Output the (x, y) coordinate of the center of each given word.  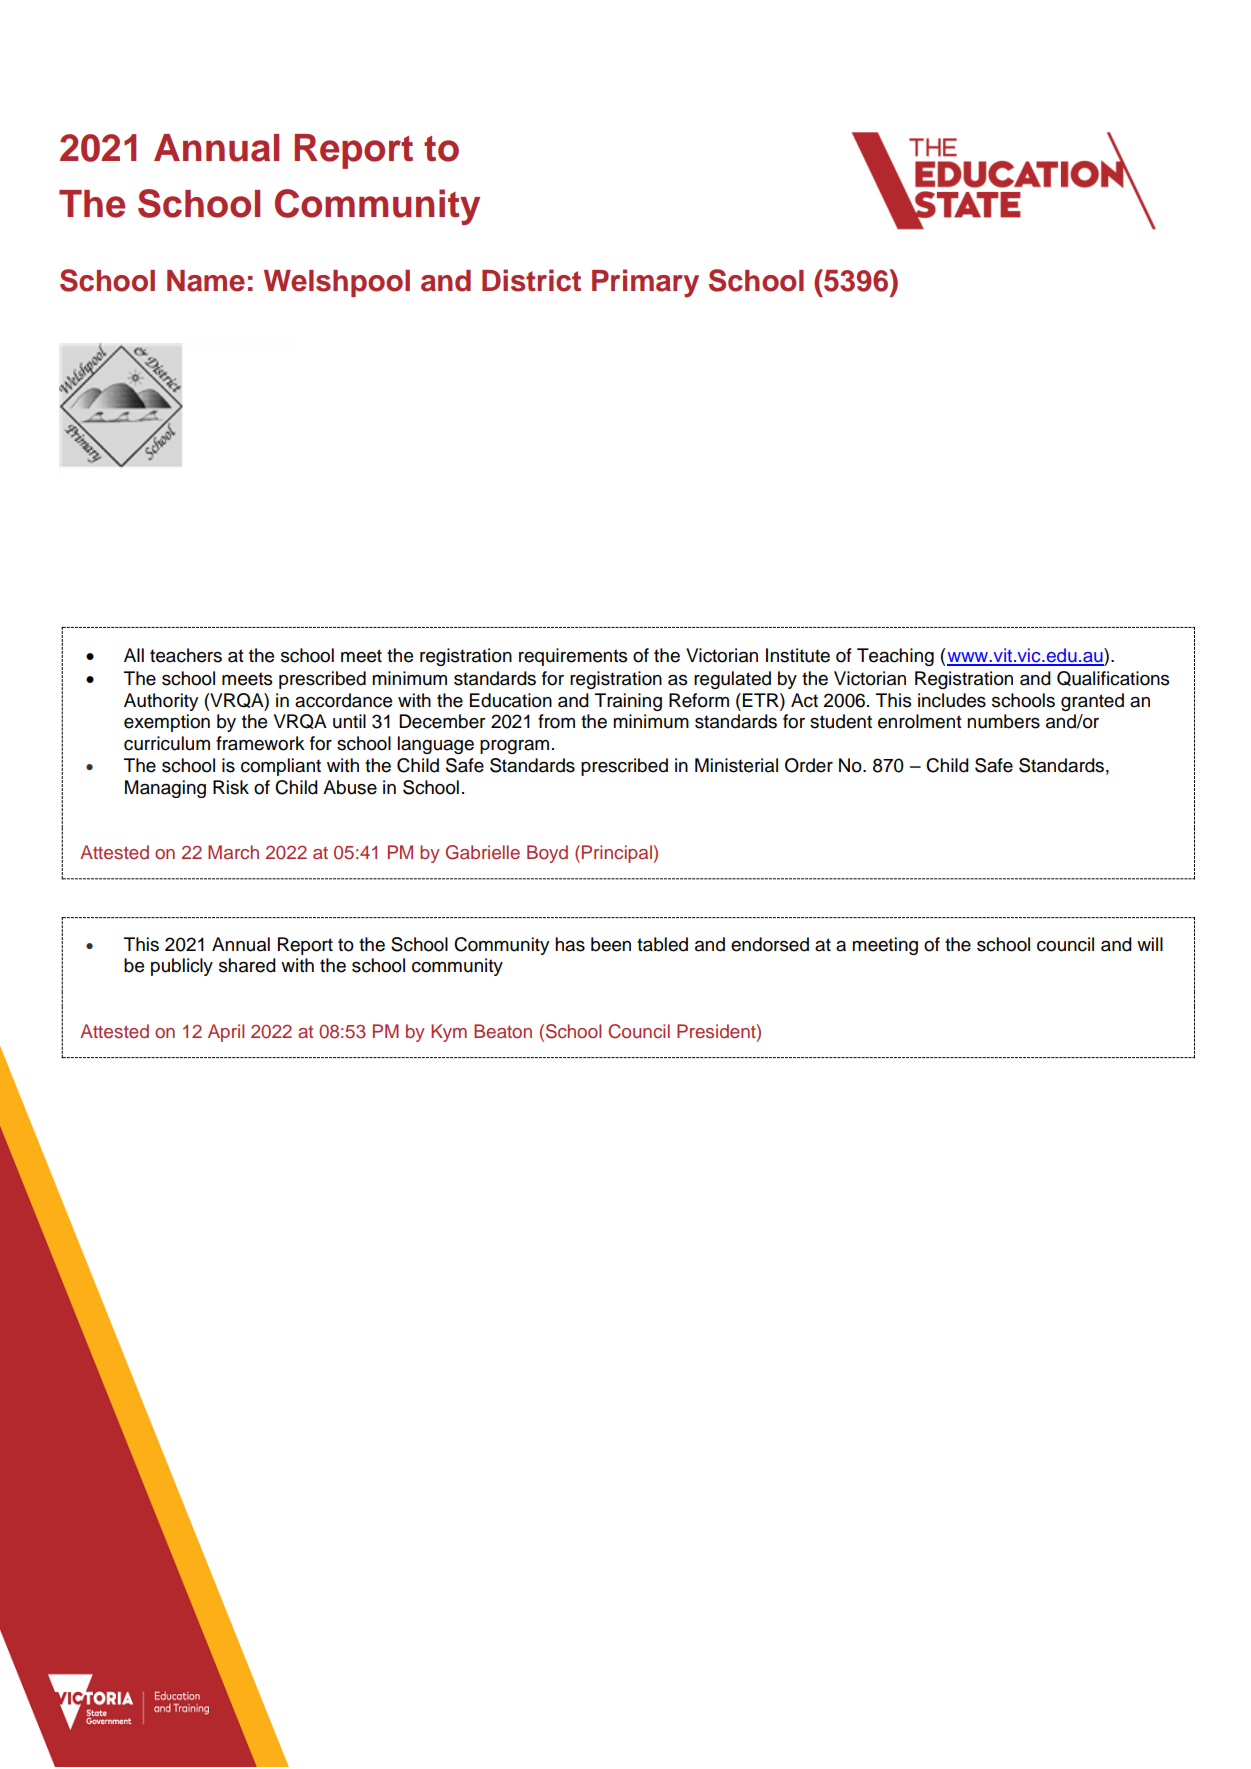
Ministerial (736, 765)
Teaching (895, 657)
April (226, 1033)
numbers (1003, 721)
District (531, 280)
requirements (573, 657)
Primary (645, 283)
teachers (186, 655)
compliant (281, 767)
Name (206, 281)
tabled (662, 944)
